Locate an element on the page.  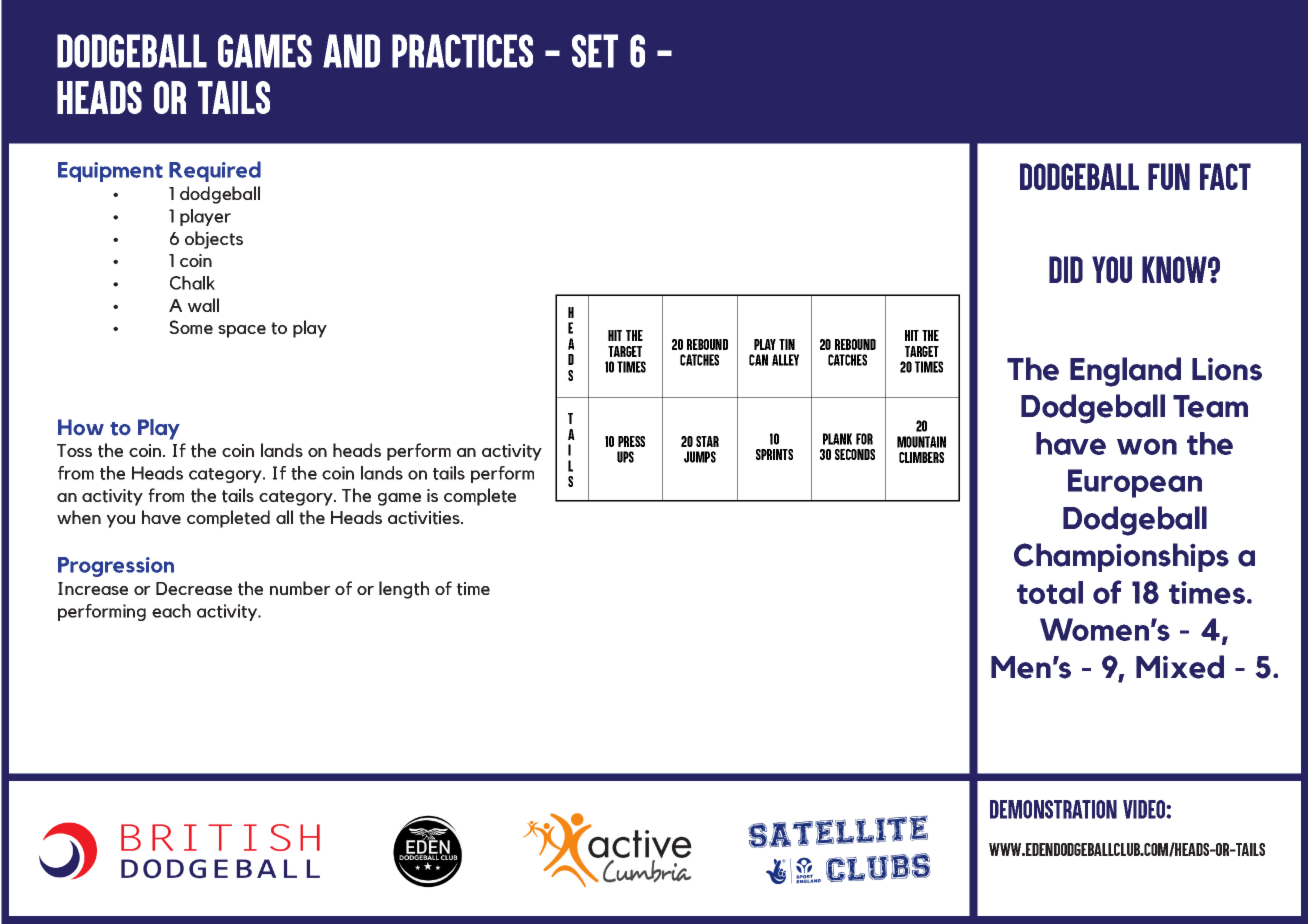
FUN is located at coordinates (1169, 176).
